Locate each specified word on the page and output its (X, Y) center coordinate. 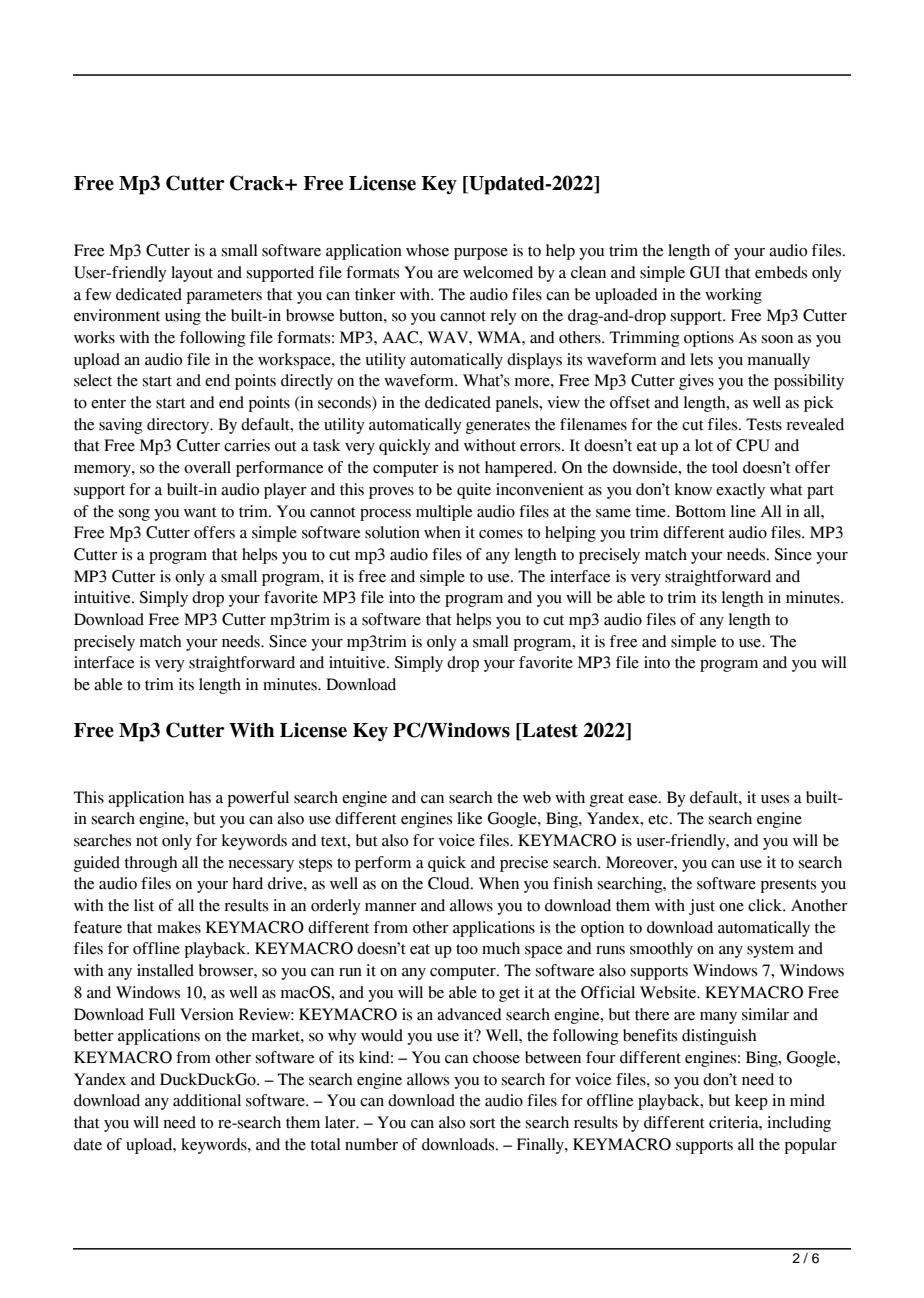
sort (483, 1123)
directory (179, 426)
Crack (258, 183)
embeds (781, 272)
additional (207, 1100)
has (200, 797)
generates (498, 427)
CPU (753, 445)
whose (427, 250)
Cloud (450, 883)
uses (775, 799)
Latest (549, 730)
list (144, 905)
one (731, 907)
